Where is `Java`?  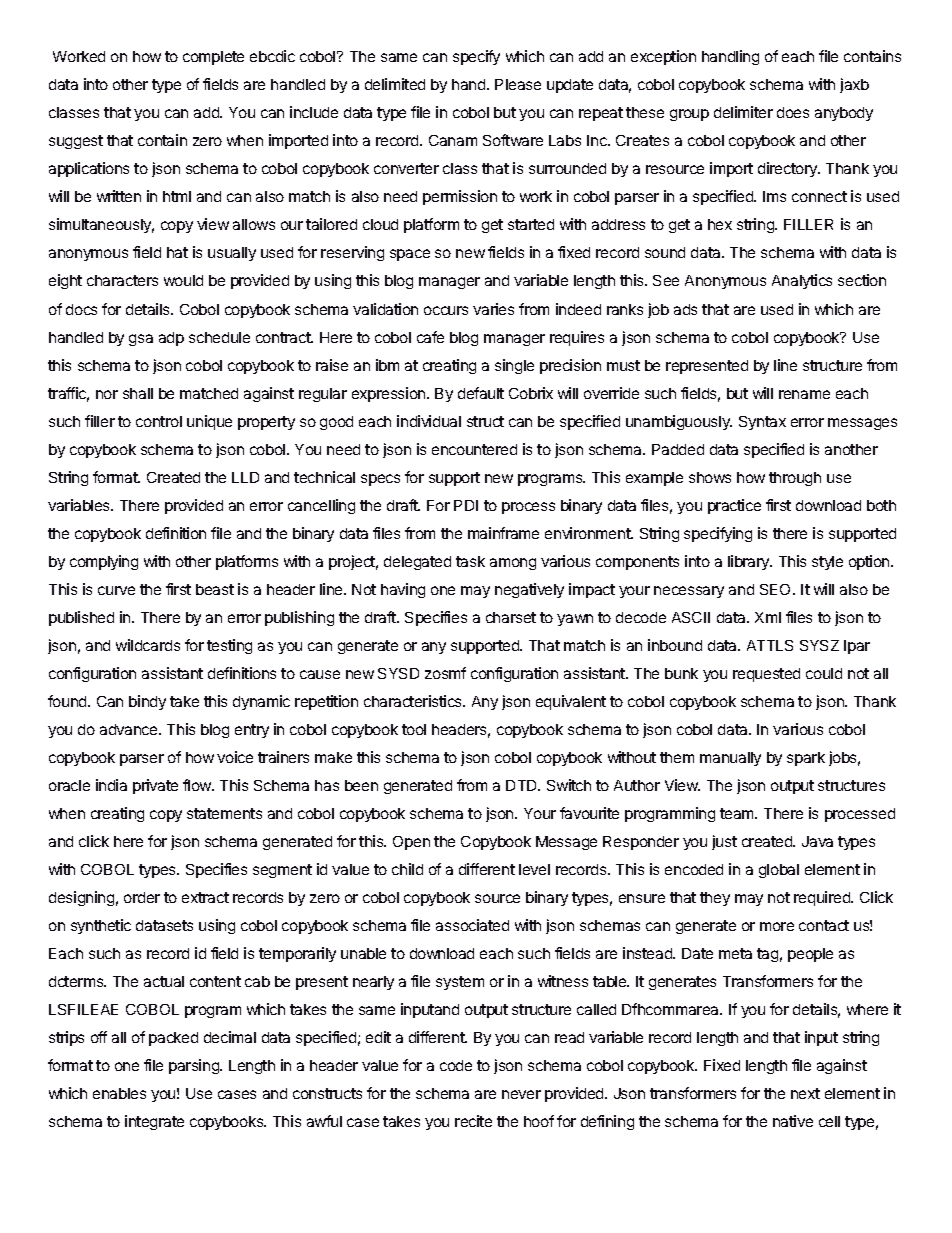
Java is located at coordinates (817, 841).
